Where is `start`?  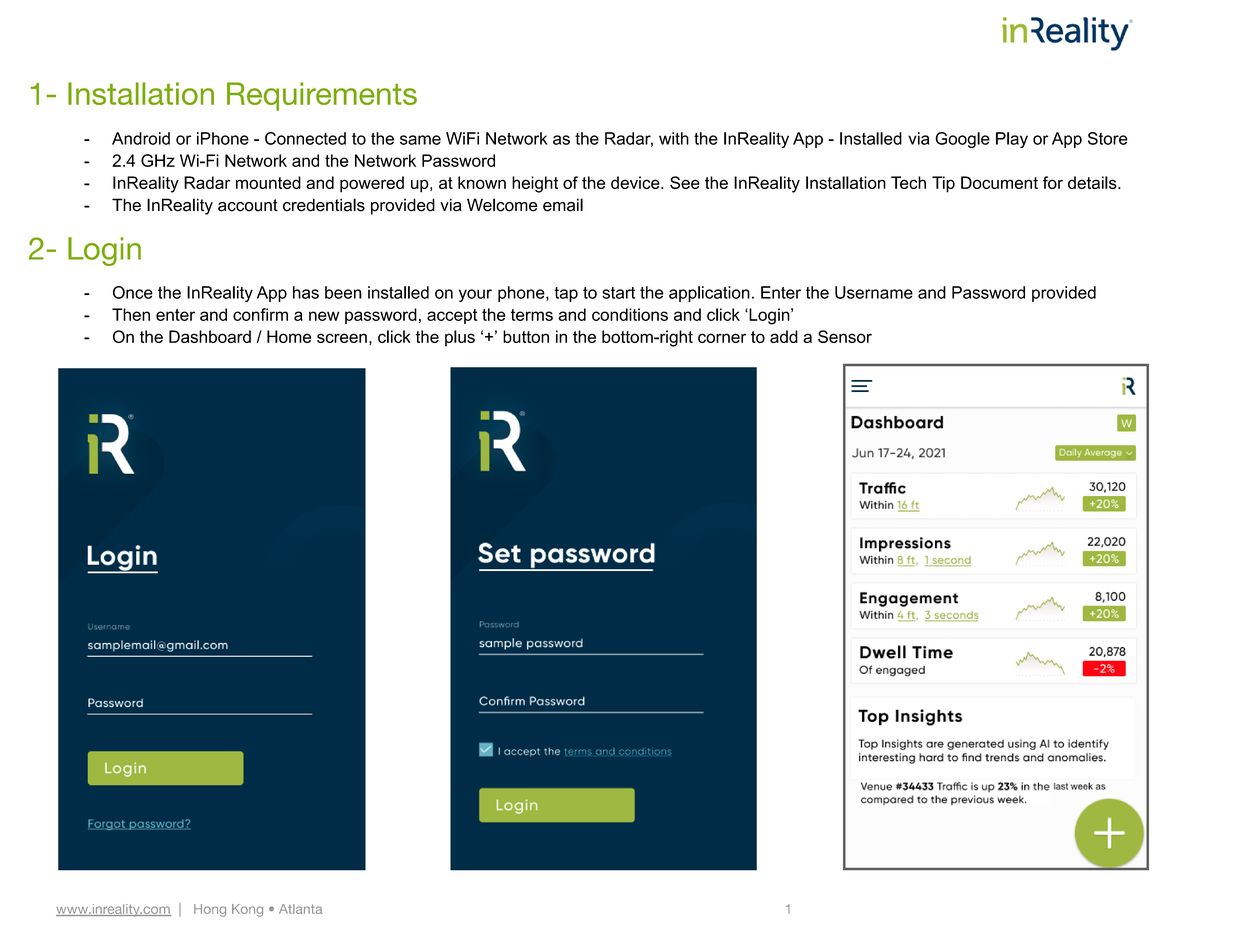
start is located at coordinates (618, 293).
